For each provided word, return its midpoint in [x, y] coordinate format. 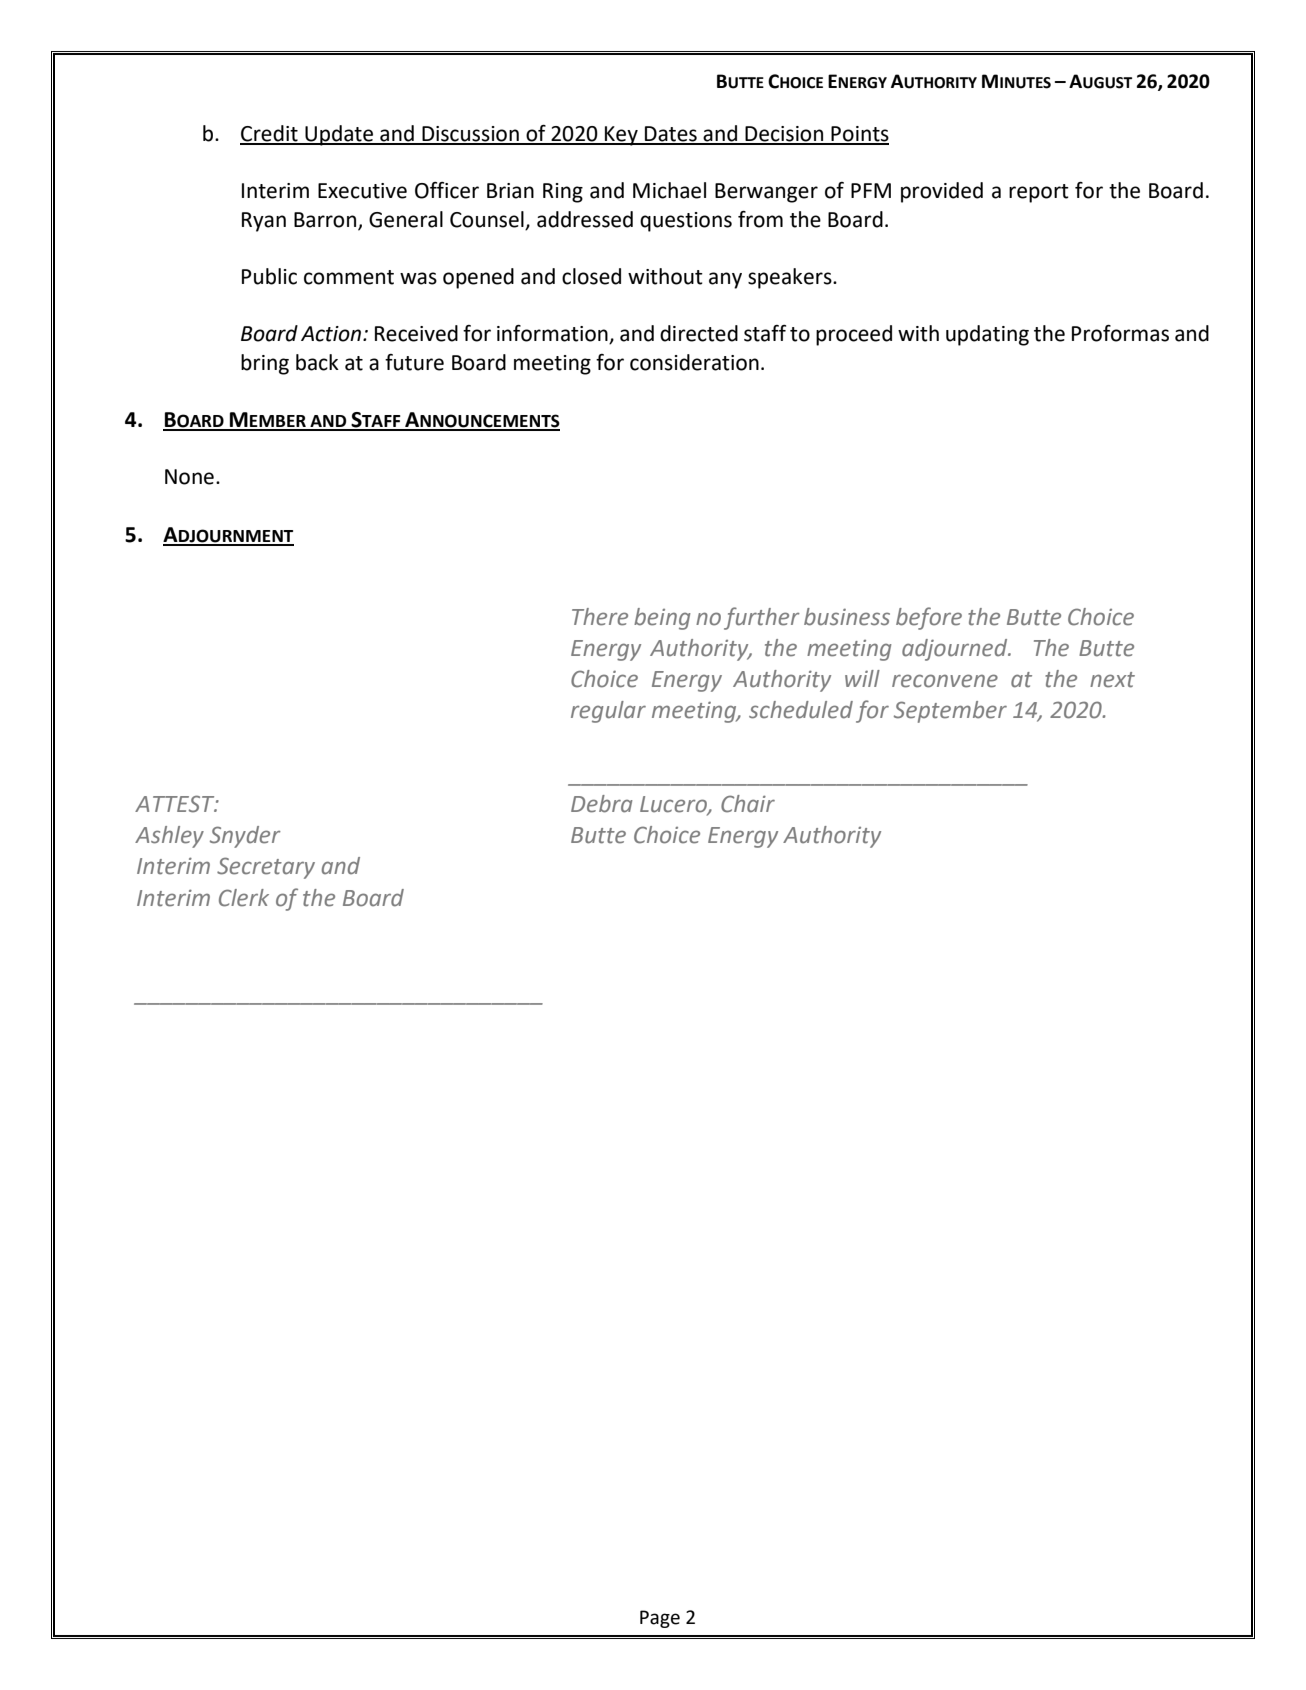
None [189, 477]
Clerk [244, 898]
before [929, 618]
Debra [601, 804]
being [662, 619]
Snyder [245, 837]
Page [660, 1619]
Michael [669, 190]
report [1039, 193]
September [950, 712]
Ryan [264, 222]
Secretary [266, 868]
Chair [748, 804]
